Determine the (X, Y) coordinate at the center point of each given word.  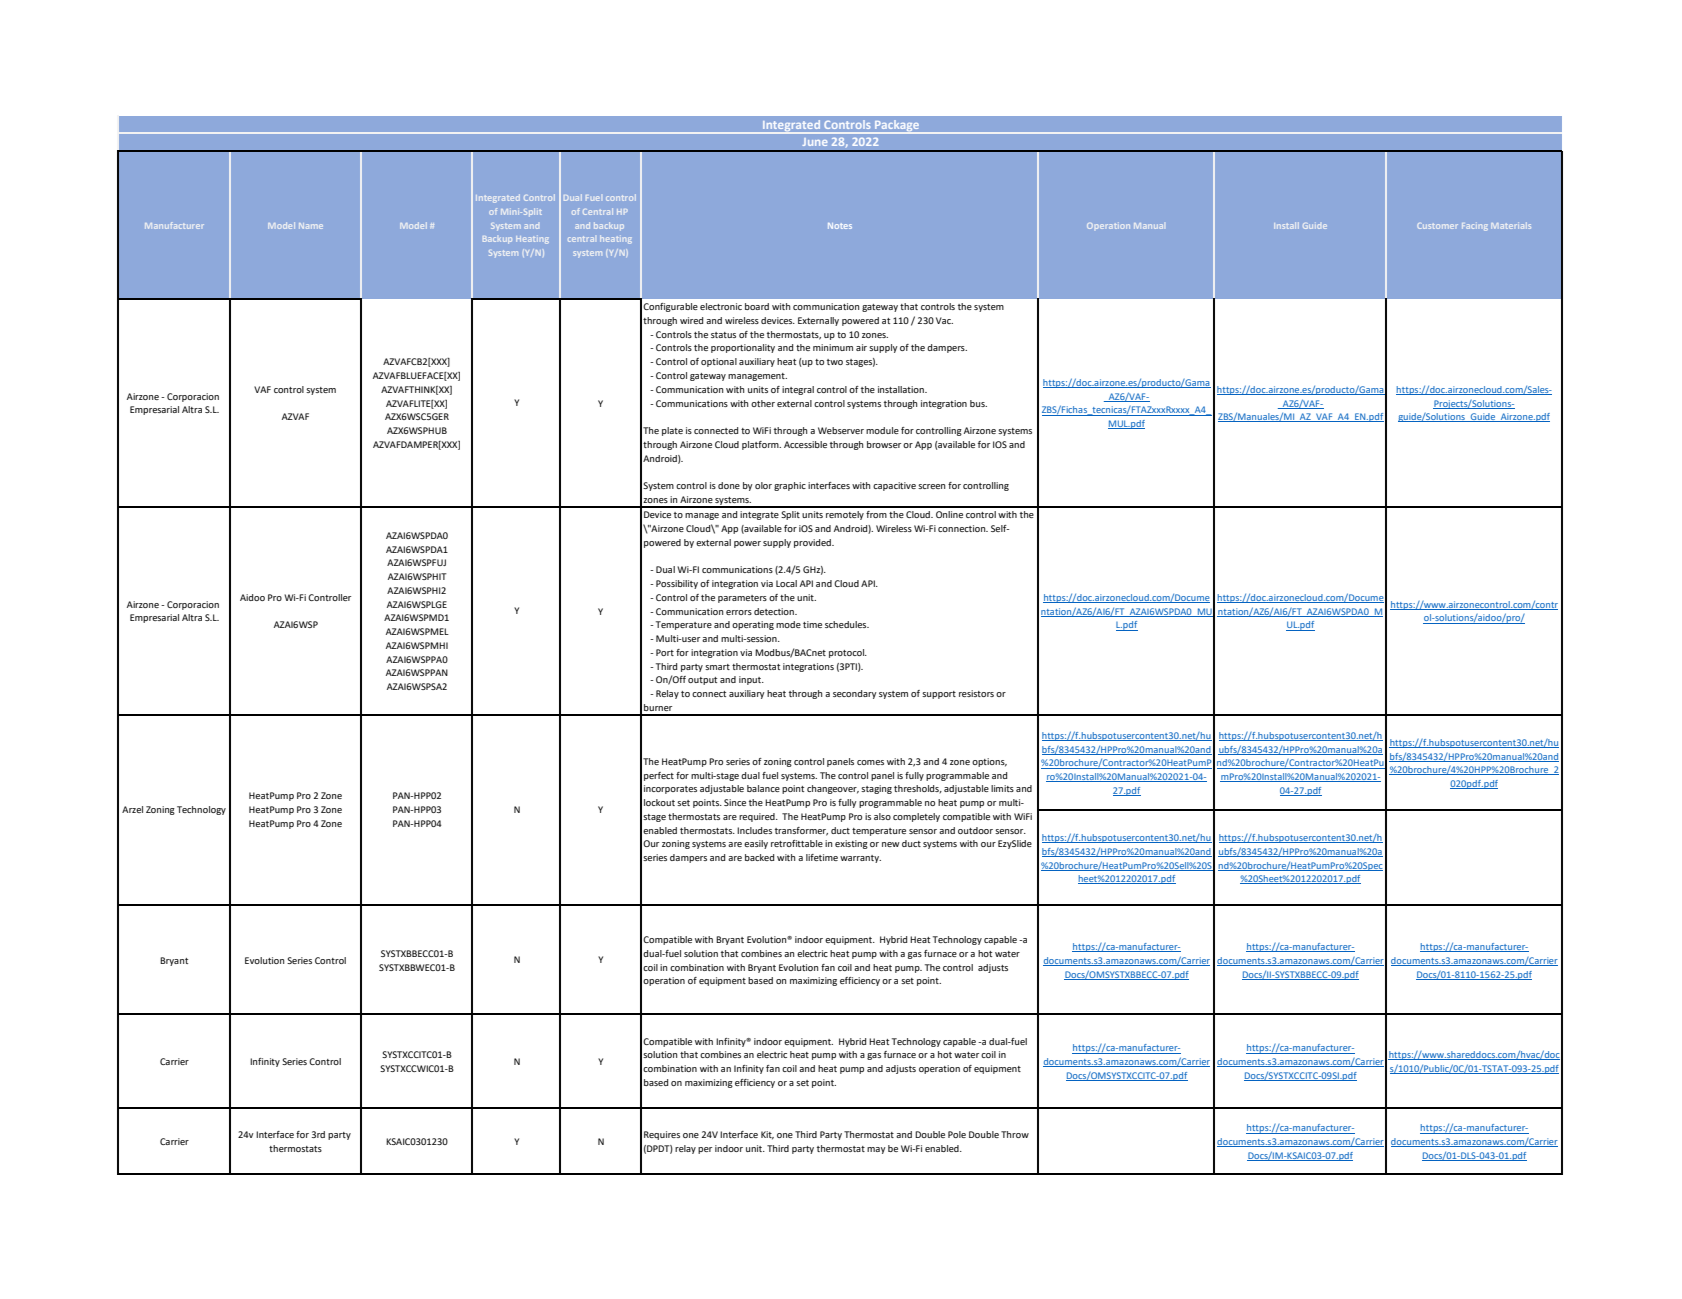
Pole (957, 1134)
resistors (976, 693)
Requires (662, 1135)
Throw (1015, 1134)
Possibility (677, 584)
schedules (847, 624)
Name (311, 226)
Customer (1437, 226)
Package (897, 127)
